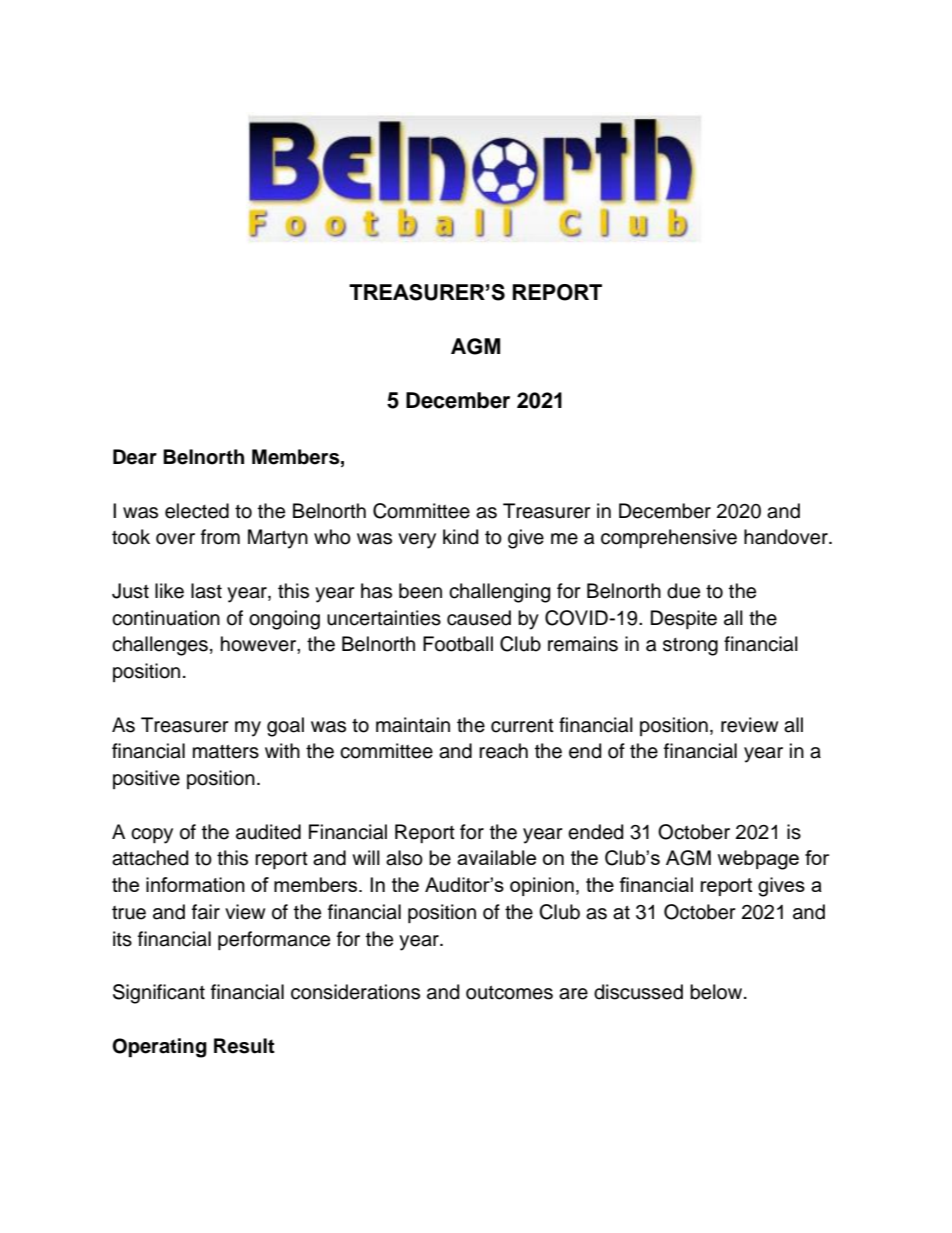 The width and height of the document is (952, 1233). What do you see at coordinates (460, 537) in the document?
I see `kind` at bounding box center [460, 537].
